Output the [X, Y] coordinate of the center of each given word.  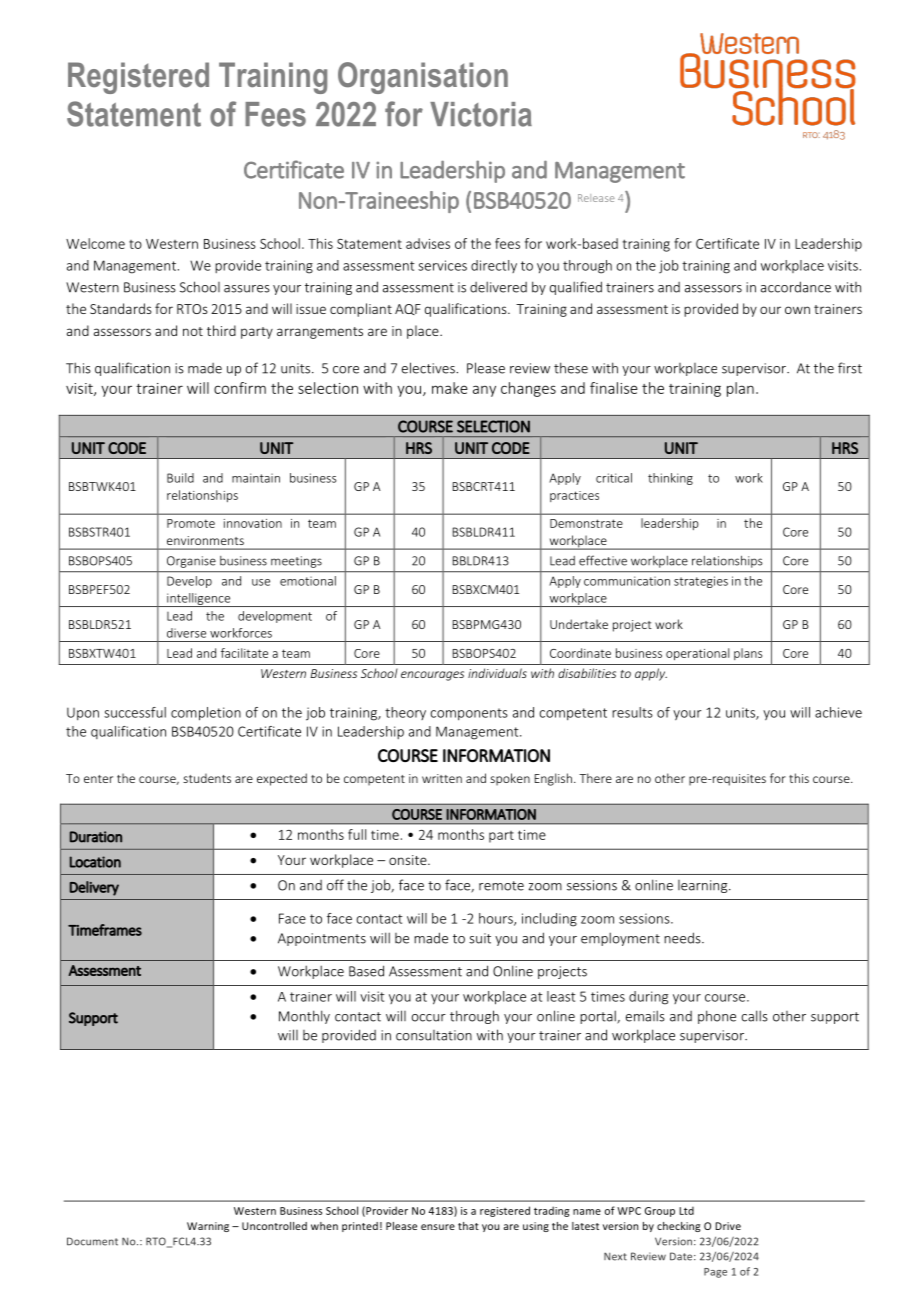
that [468, 1226]
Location [95, 862]
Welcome [95, 243]
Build [180, 478]
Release [596, 198]
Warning [208, 1227]
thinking [670, 479]
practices [574, 496]
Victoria [481, 114]
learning [704, 886]
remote [501, 886]
